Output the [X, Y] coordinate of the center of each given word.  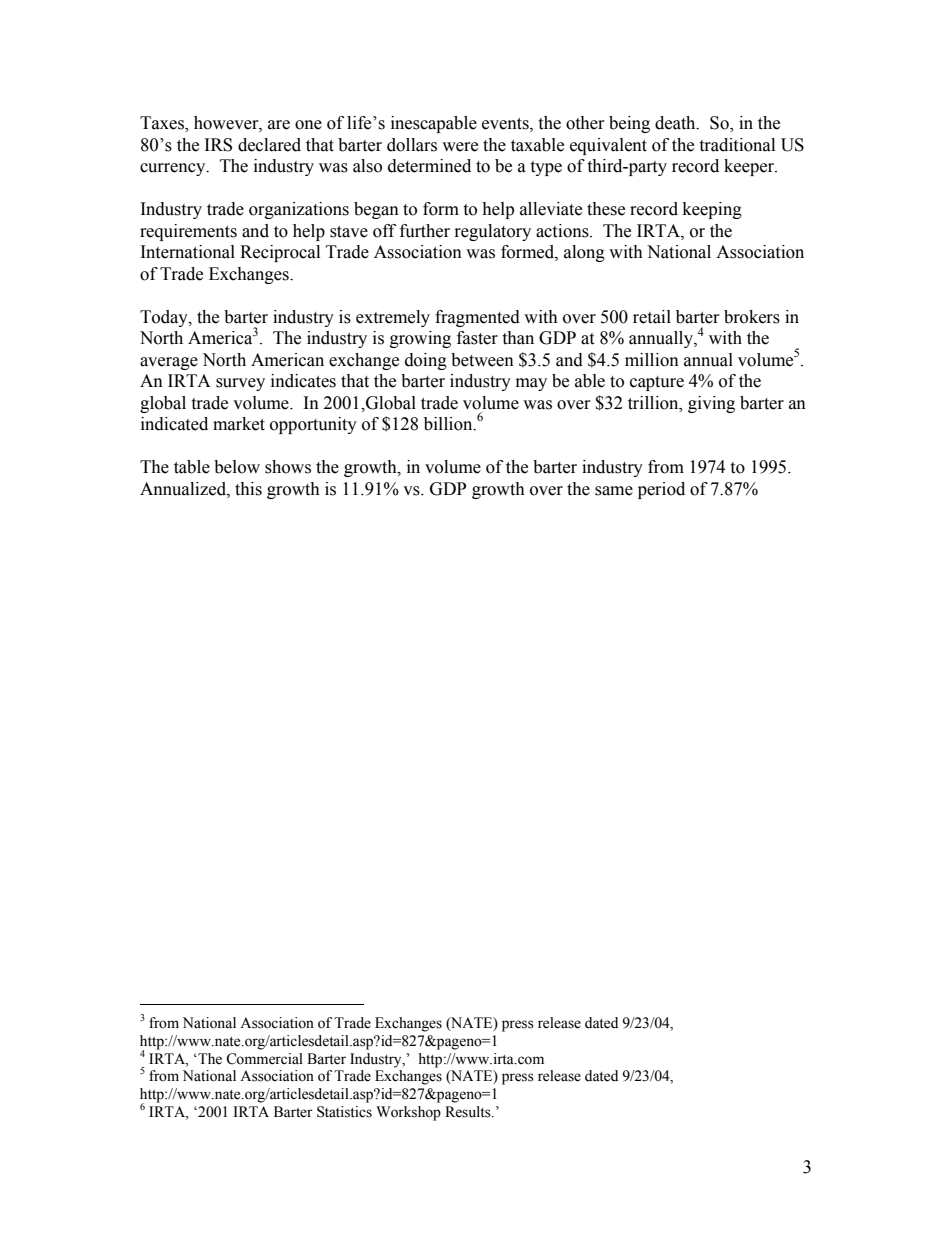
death [676, 123]
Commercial [264, 1059]
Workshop [408, 1113]
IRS [218, 145]
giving [711, 404]
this [248, 489]
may [531, 384]
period [661, 490]
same [614, 491]
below [237, 467]
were [460, 147]
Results [469, 1112]
